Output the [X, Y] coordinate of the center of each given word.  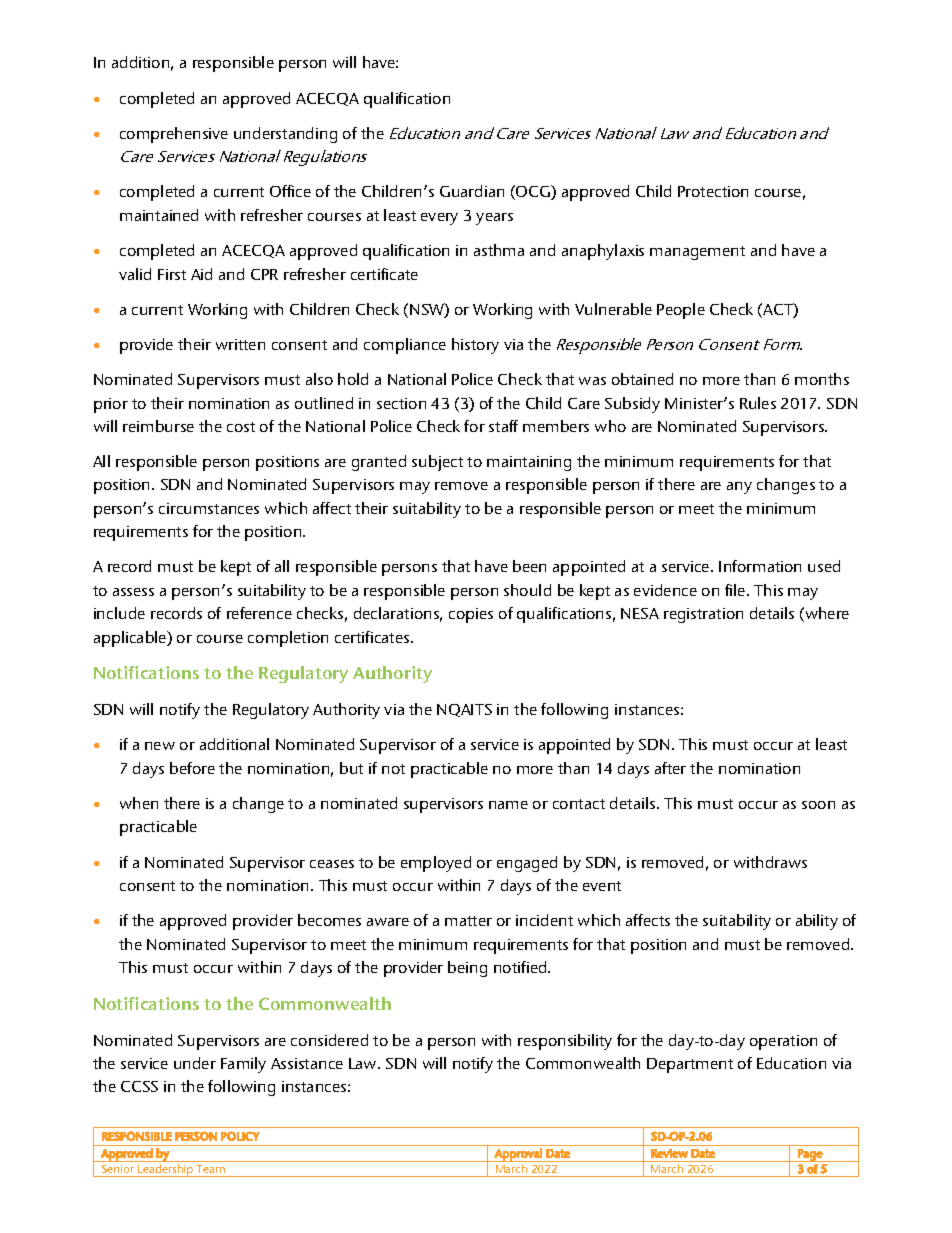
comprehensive [174, 135]
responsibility [565, 1042]
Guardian [472, 191]
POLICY [240, 1136]
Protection [713, 191]
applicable [131, 639]
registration [703, 615]
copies [471, 615]
